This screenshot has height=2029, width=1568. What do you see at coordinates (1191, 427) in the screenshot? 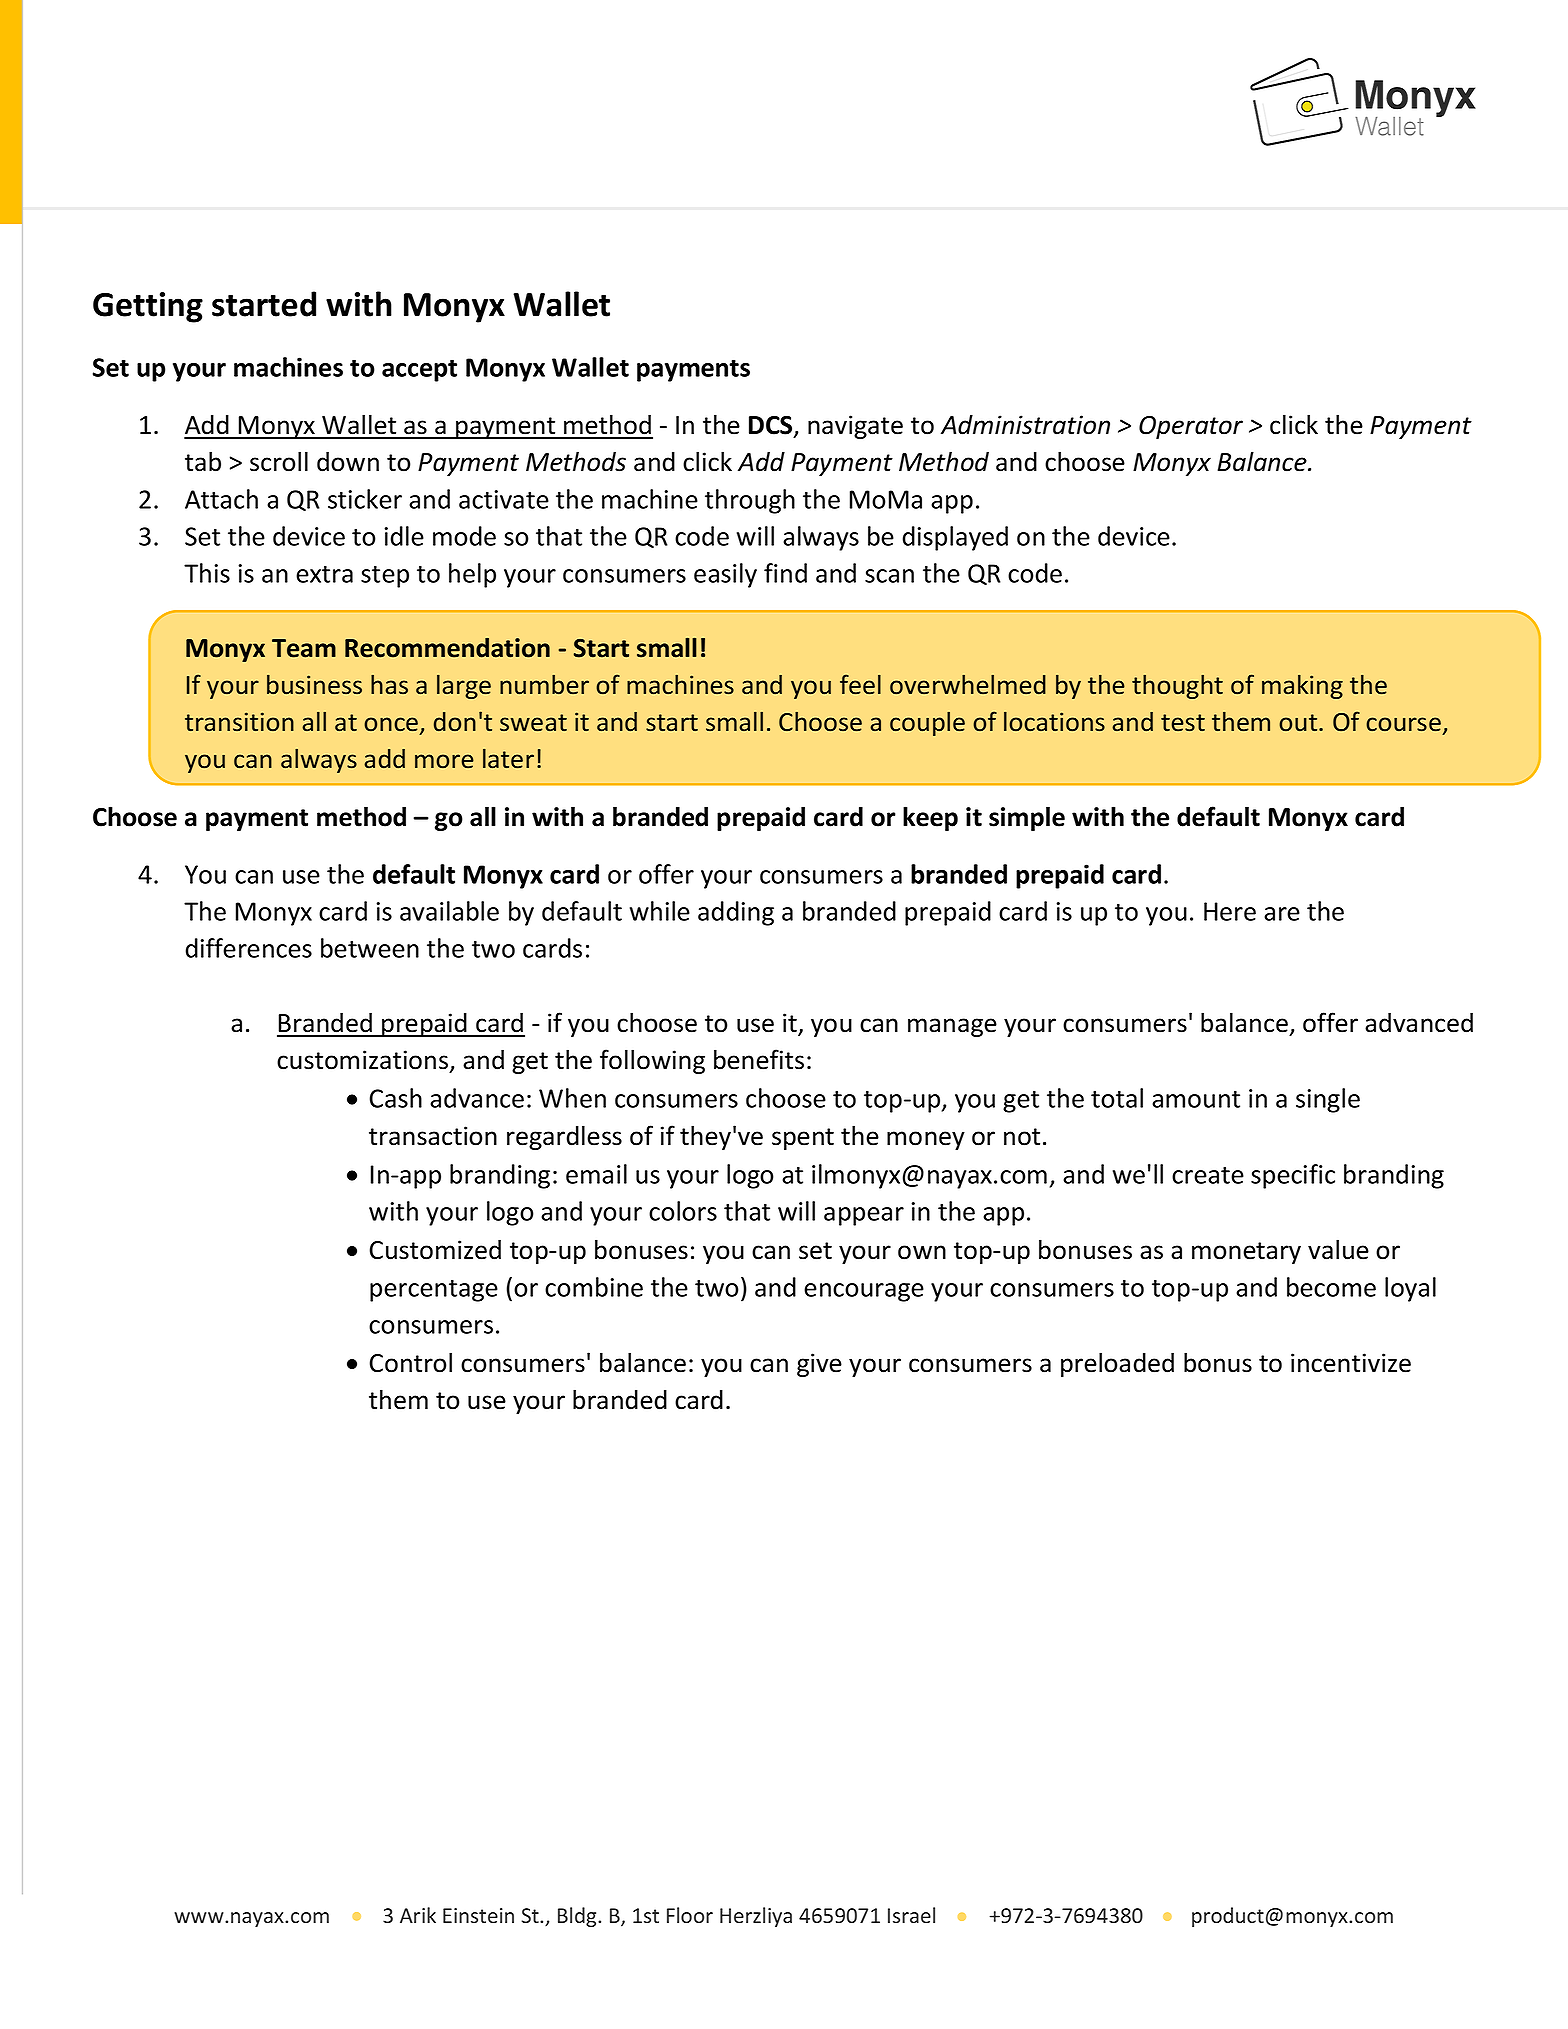
I see `Operator` at bounding box center [1191, 427].
